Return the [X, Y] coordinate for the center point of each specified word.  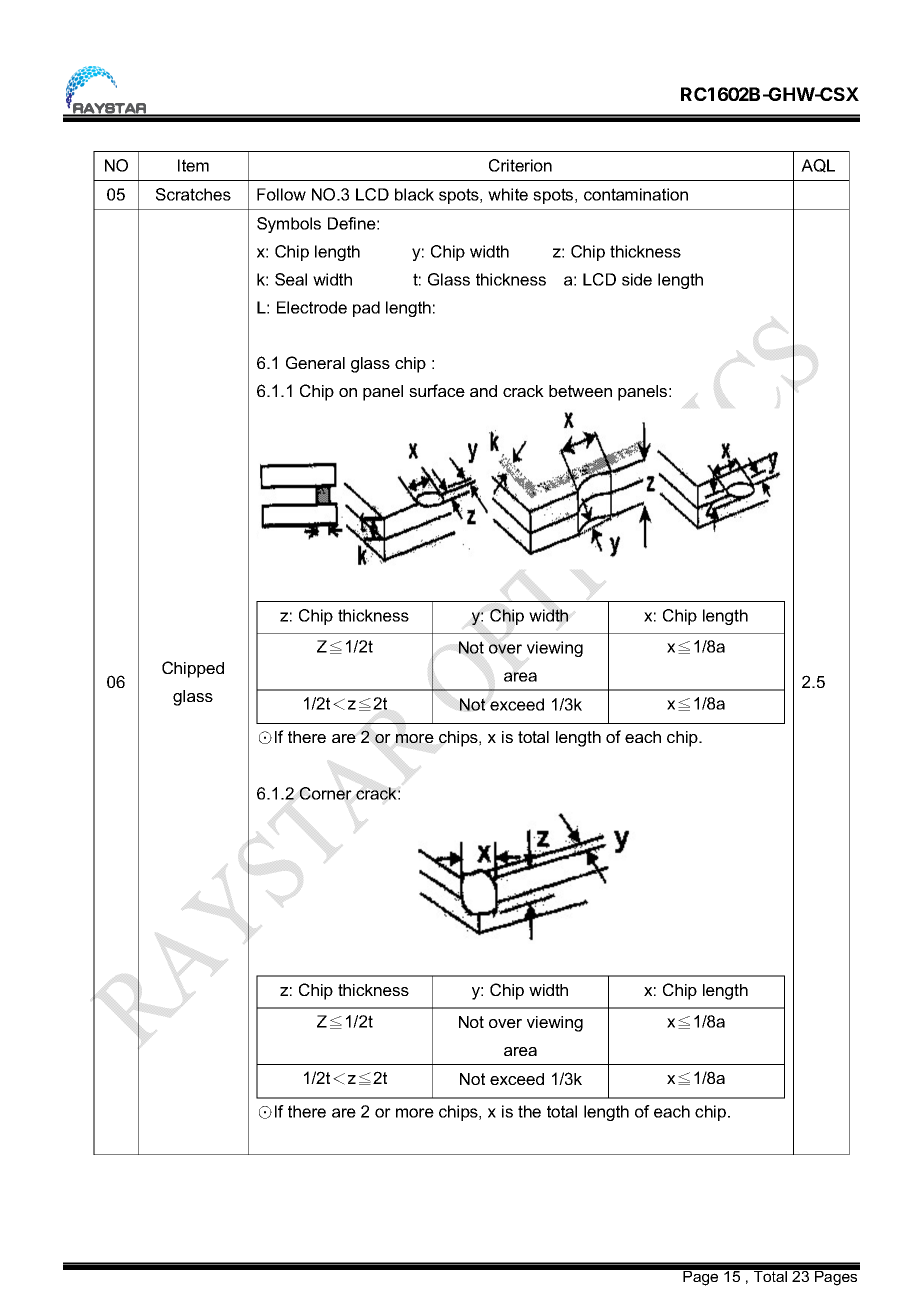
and [483, 391]
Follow [281, 194]
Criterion [520, 165]
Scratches [193, 194]
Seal [291, 279]
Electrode [312, 307]
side [637, 279]
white [508, 194]
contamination [636, 194]
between [580, 391]
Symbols [289, 225]
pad [366, 309]
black [414, 194]
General [315, 362]
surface [437, 390]
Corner [326, 793]
